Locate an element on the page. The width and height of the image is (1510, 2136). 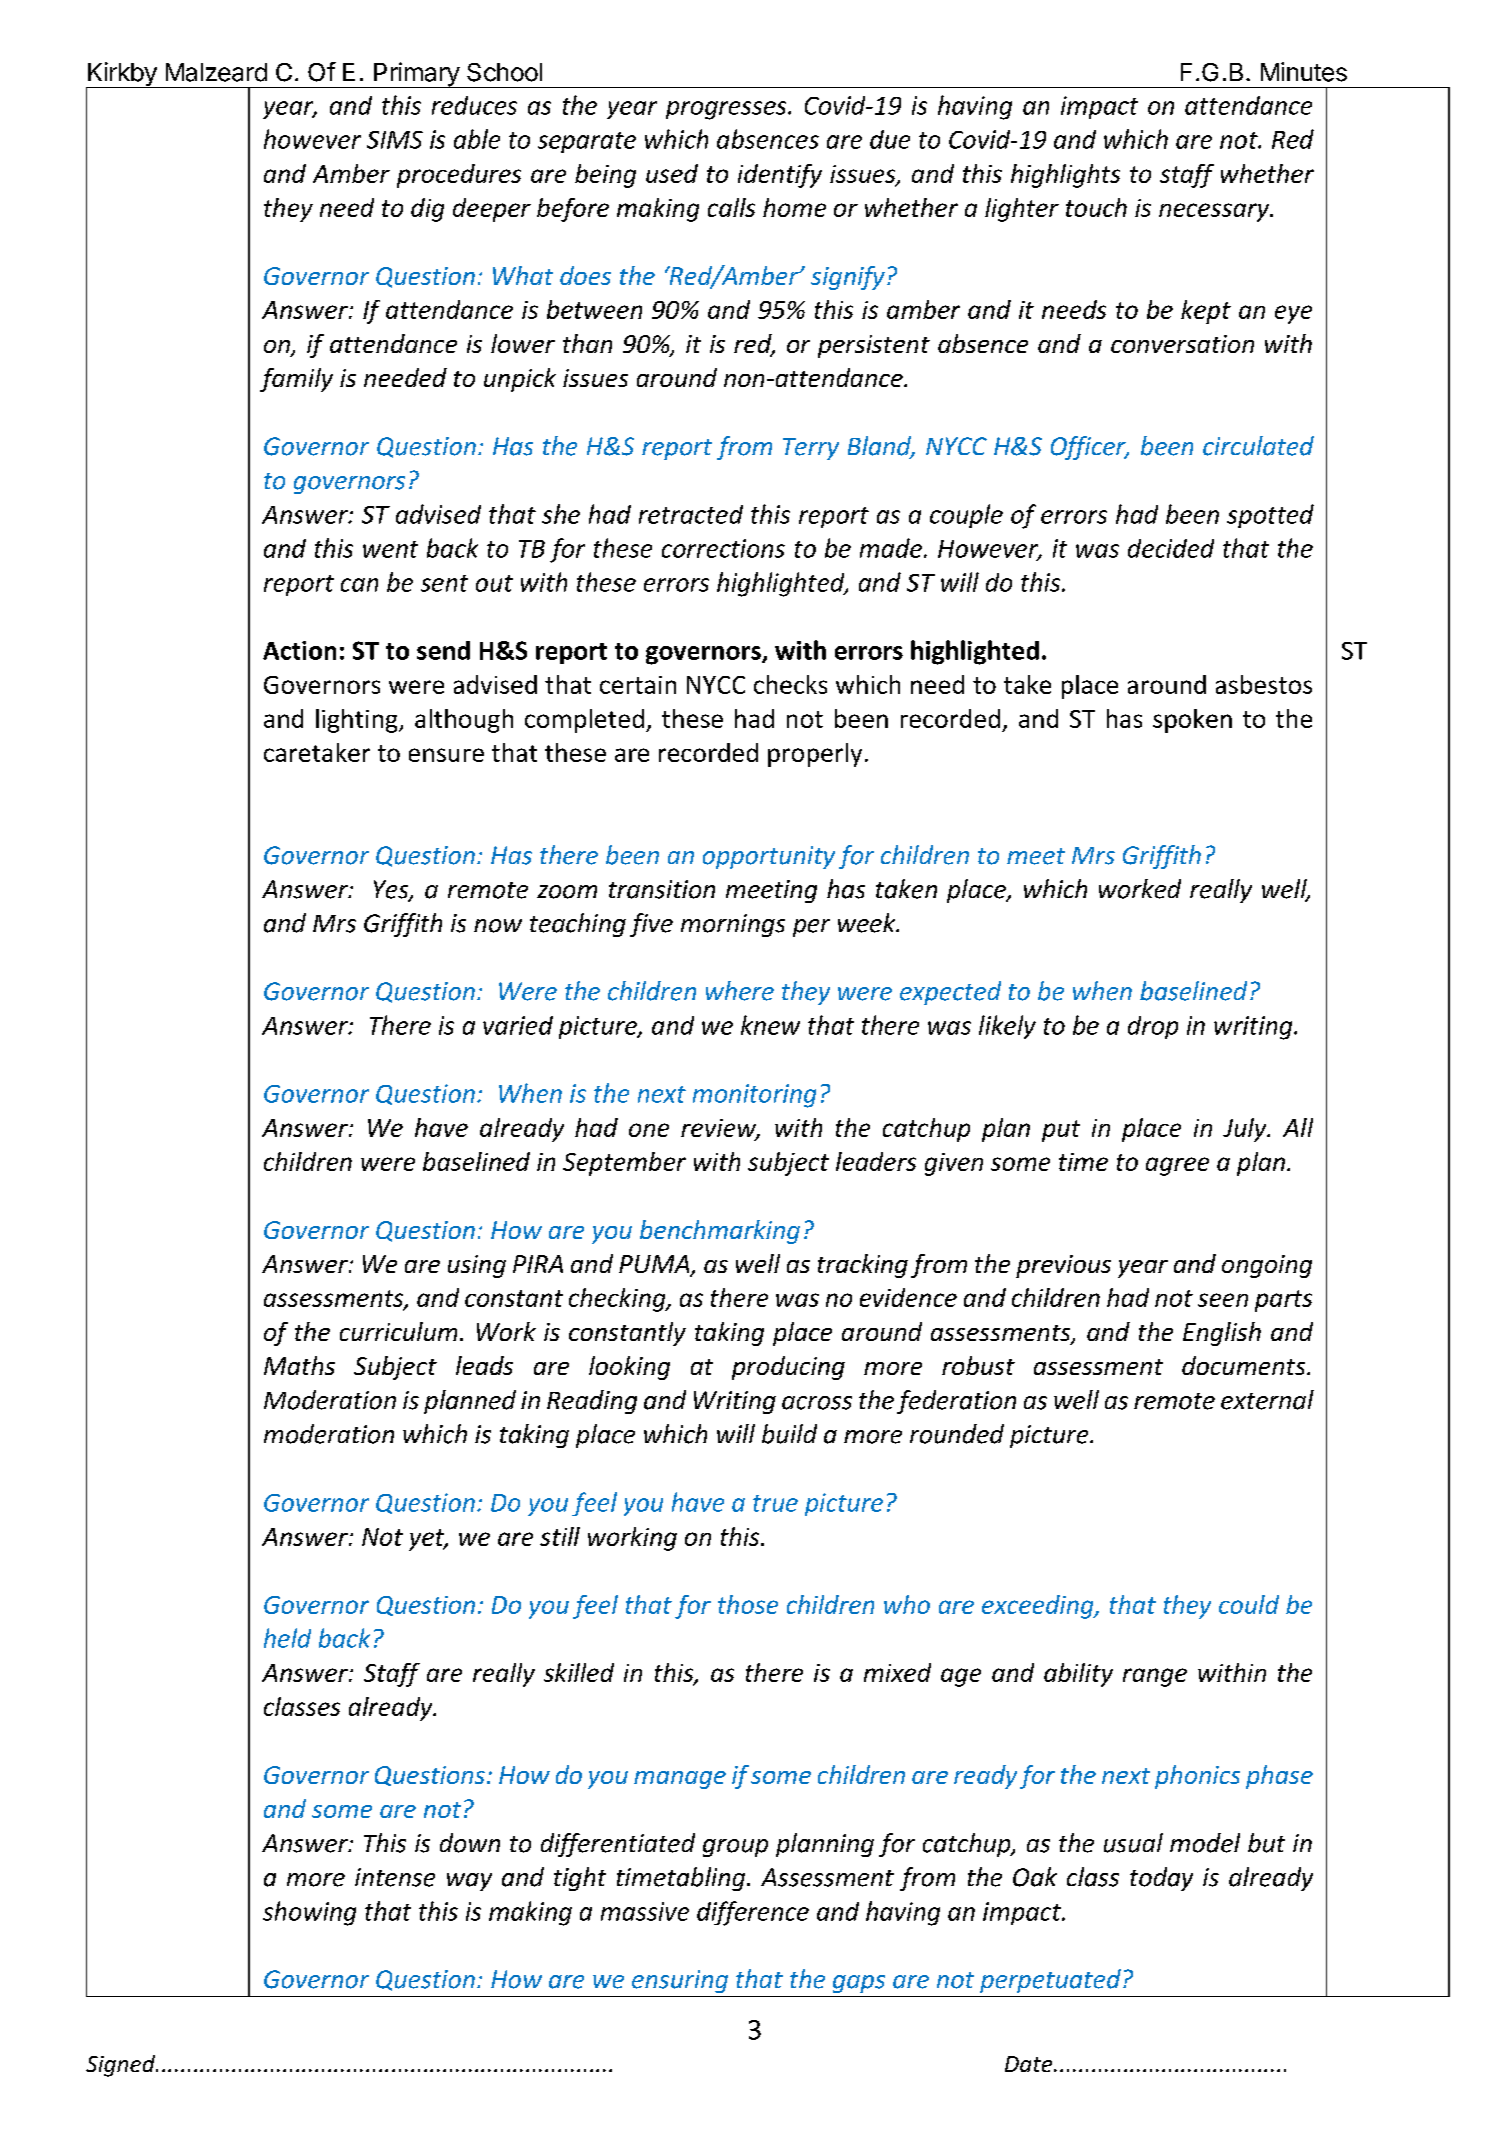
ensuring is located at coordinates (680, 1981).
